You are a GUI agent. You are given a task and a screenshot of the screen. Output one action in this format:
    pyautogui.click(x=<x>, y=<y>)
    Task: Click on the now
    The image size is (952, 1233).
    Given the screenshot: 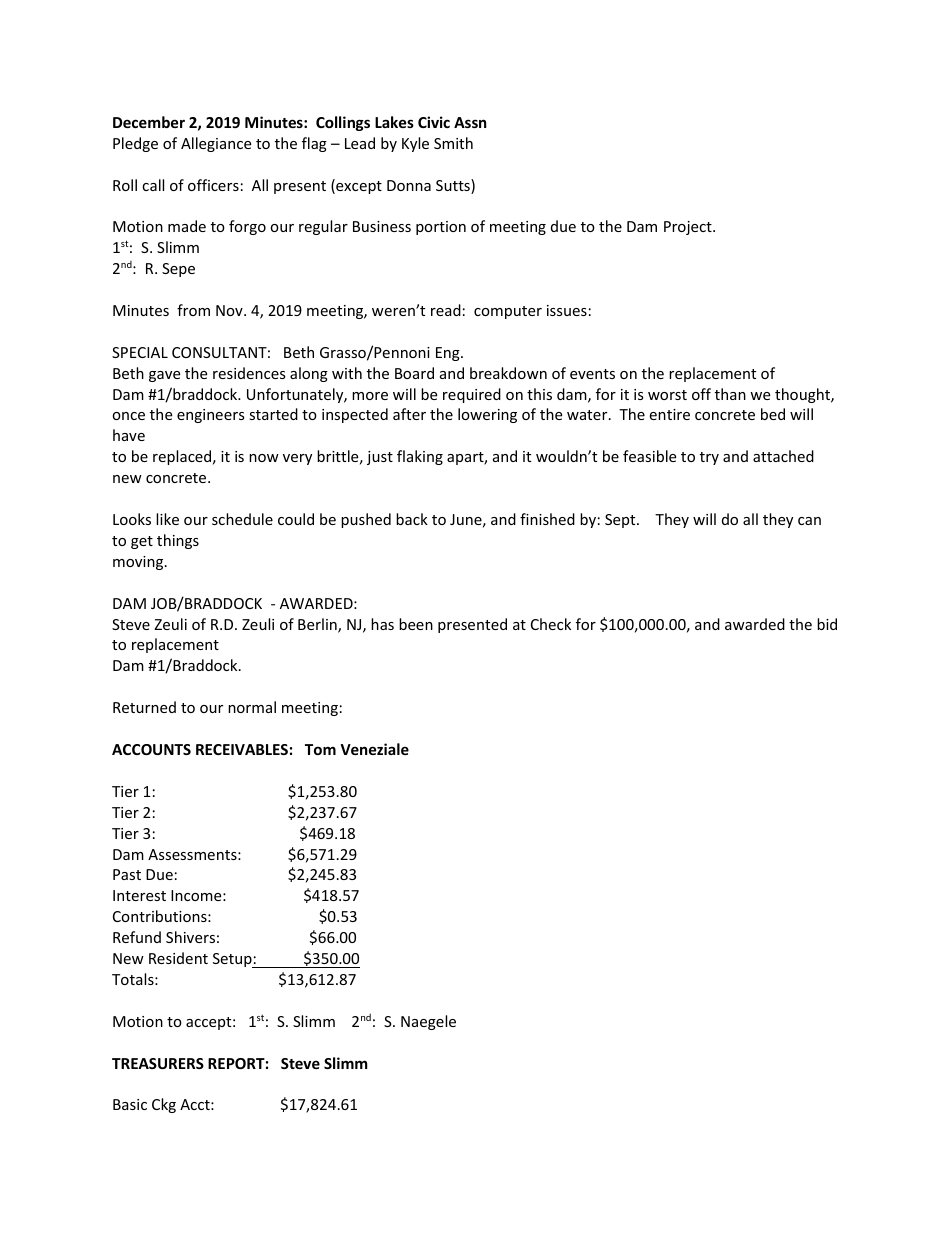 What is the action you would take?
    pyautogui.click(x=264, y=458)
